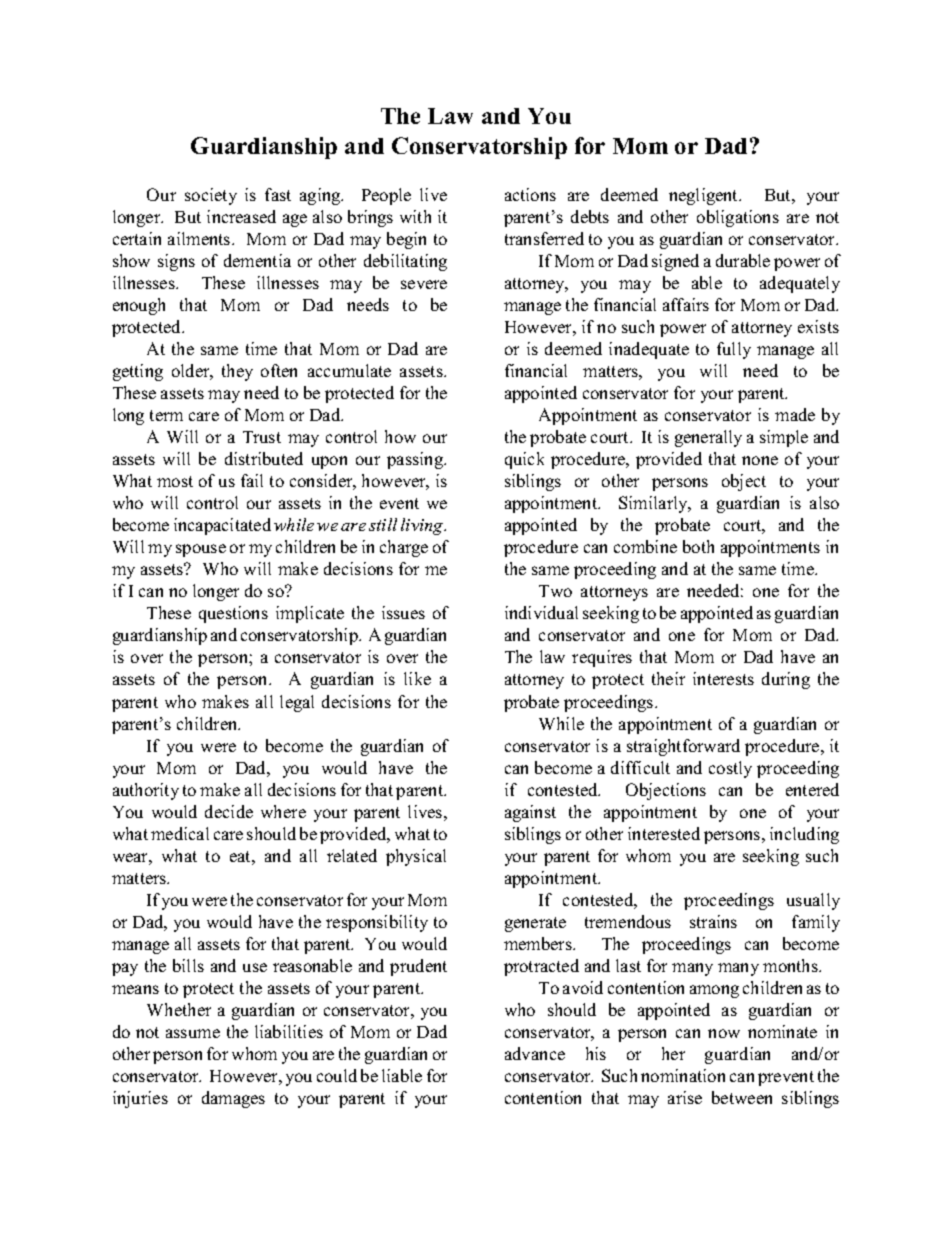  I want to click on physical, so click(416, 857).
